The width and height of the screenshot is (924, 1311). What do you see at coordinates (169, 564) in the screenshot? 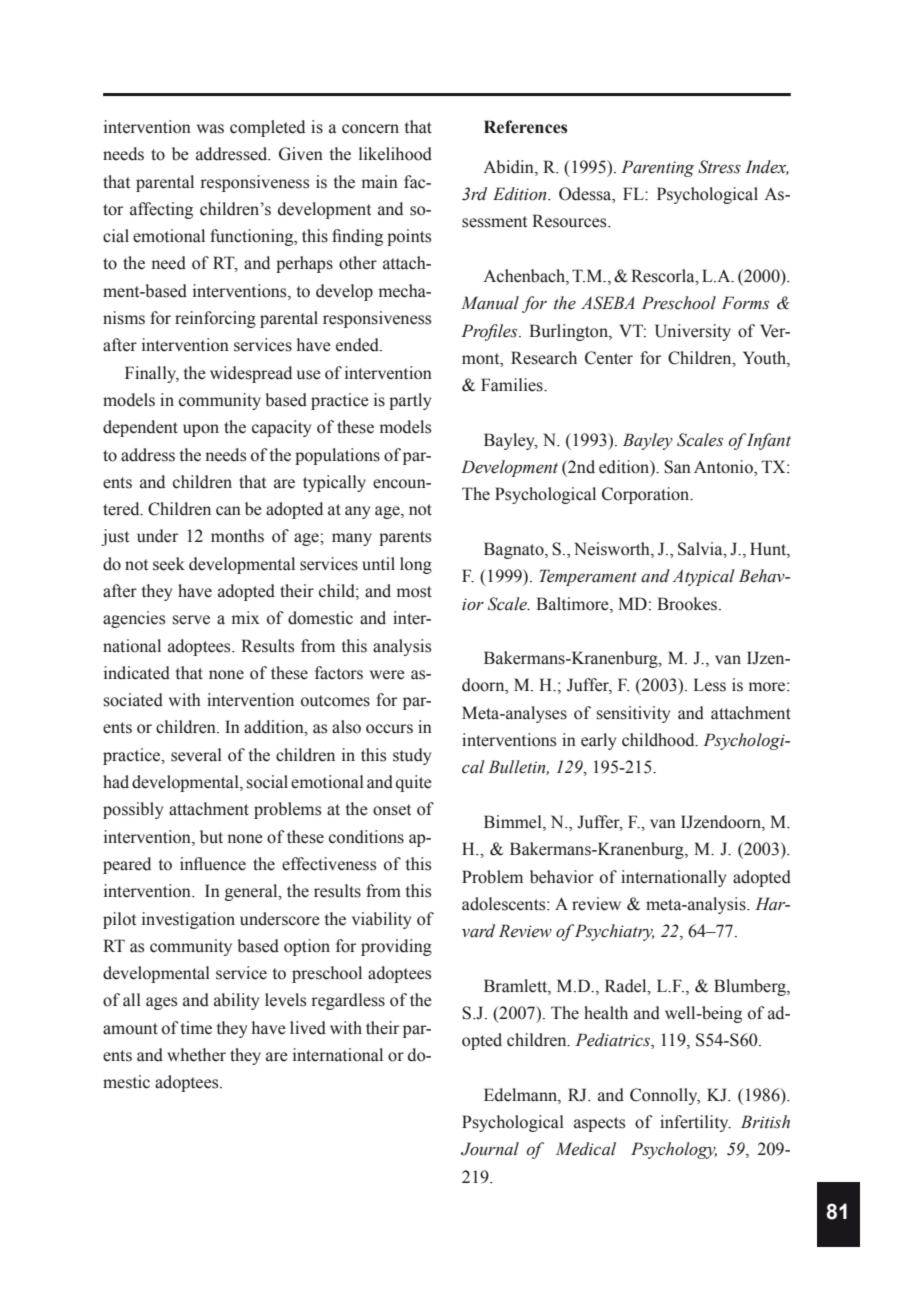
I see `seek` at bounding box center [169, 564].
